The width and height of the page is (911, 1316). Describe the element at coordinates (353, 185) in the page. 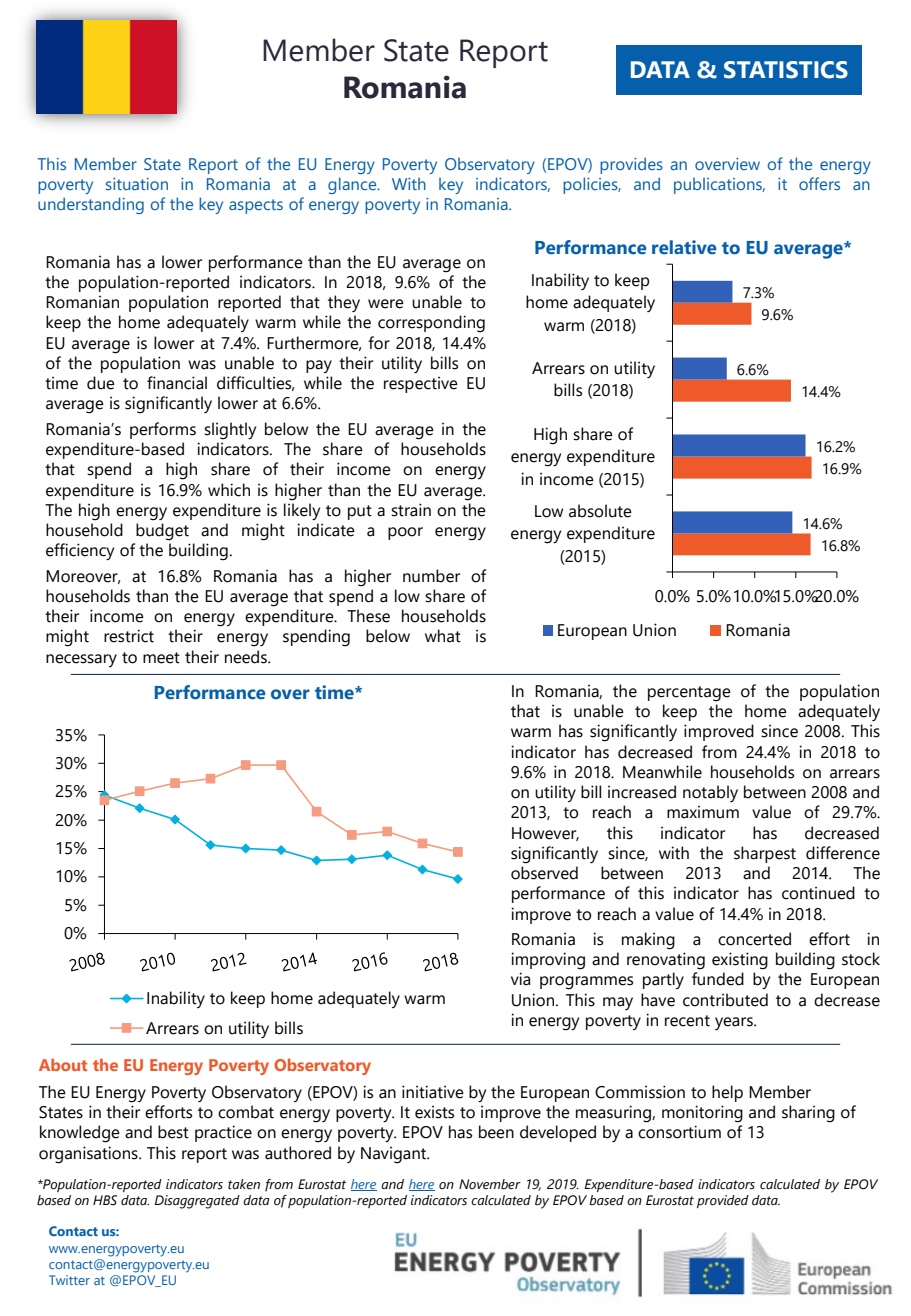

I see `glance` at that location.
